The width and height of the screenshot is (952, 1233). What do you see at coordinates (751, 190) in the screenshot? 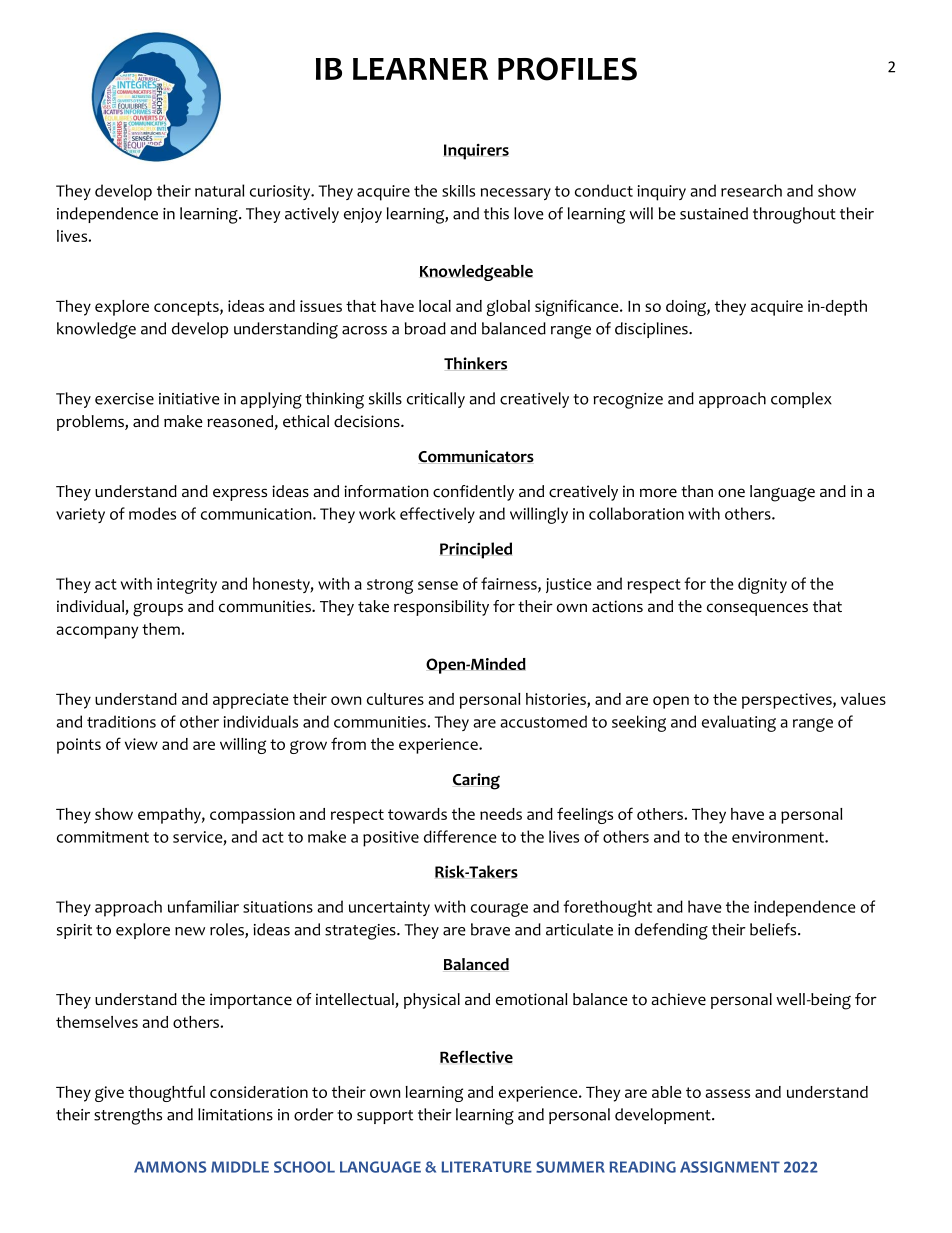
I see `research` at bounding box center [751, 190].
